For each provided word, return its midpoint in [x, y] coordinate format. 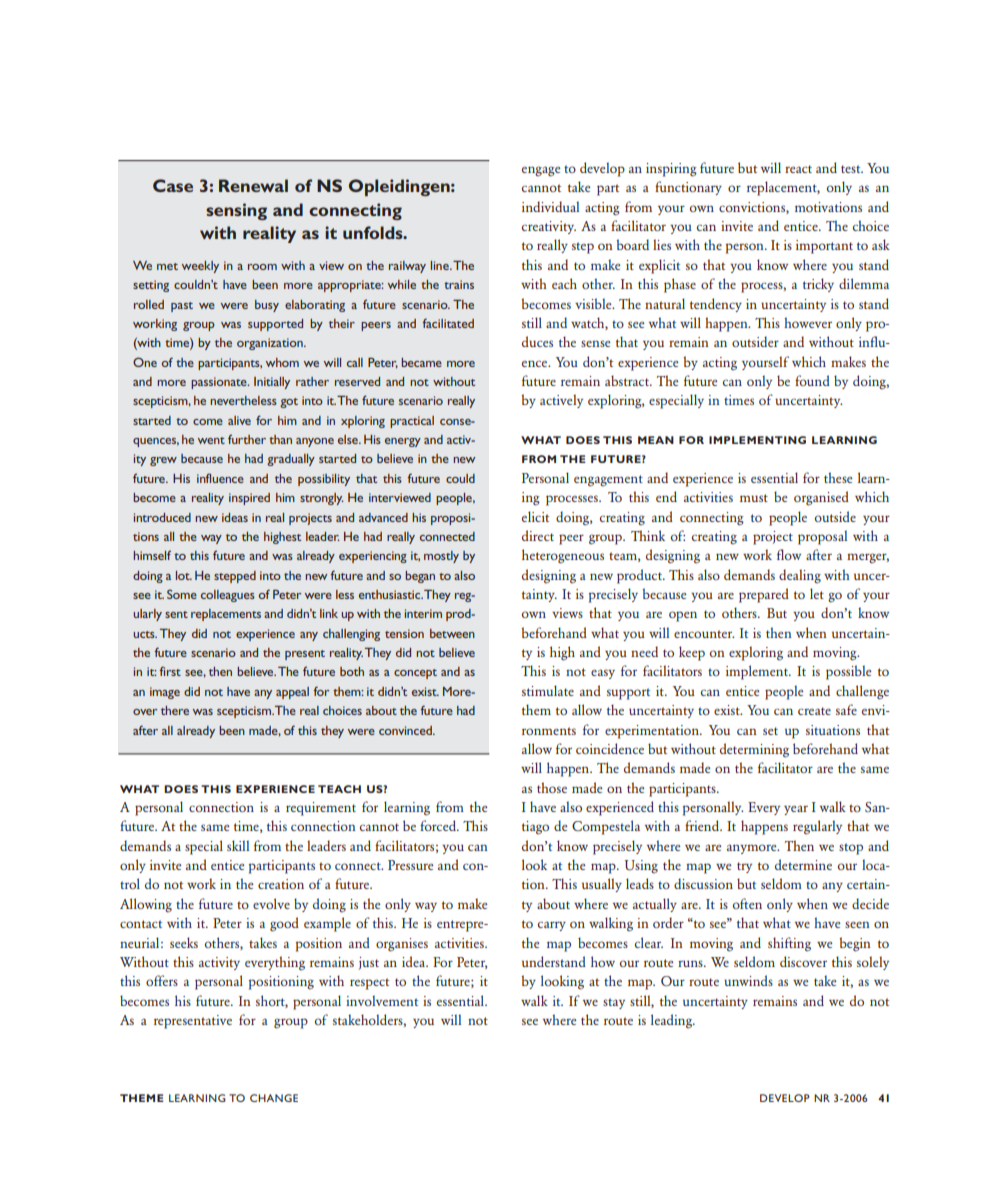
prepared [764, 595]
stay [614, 1003]
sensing [236, 211]
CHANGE [274, 1098]
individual [550, 206]
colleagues [228, 596]
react [798, 169]
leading [673, 1021]
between [452, 633]
